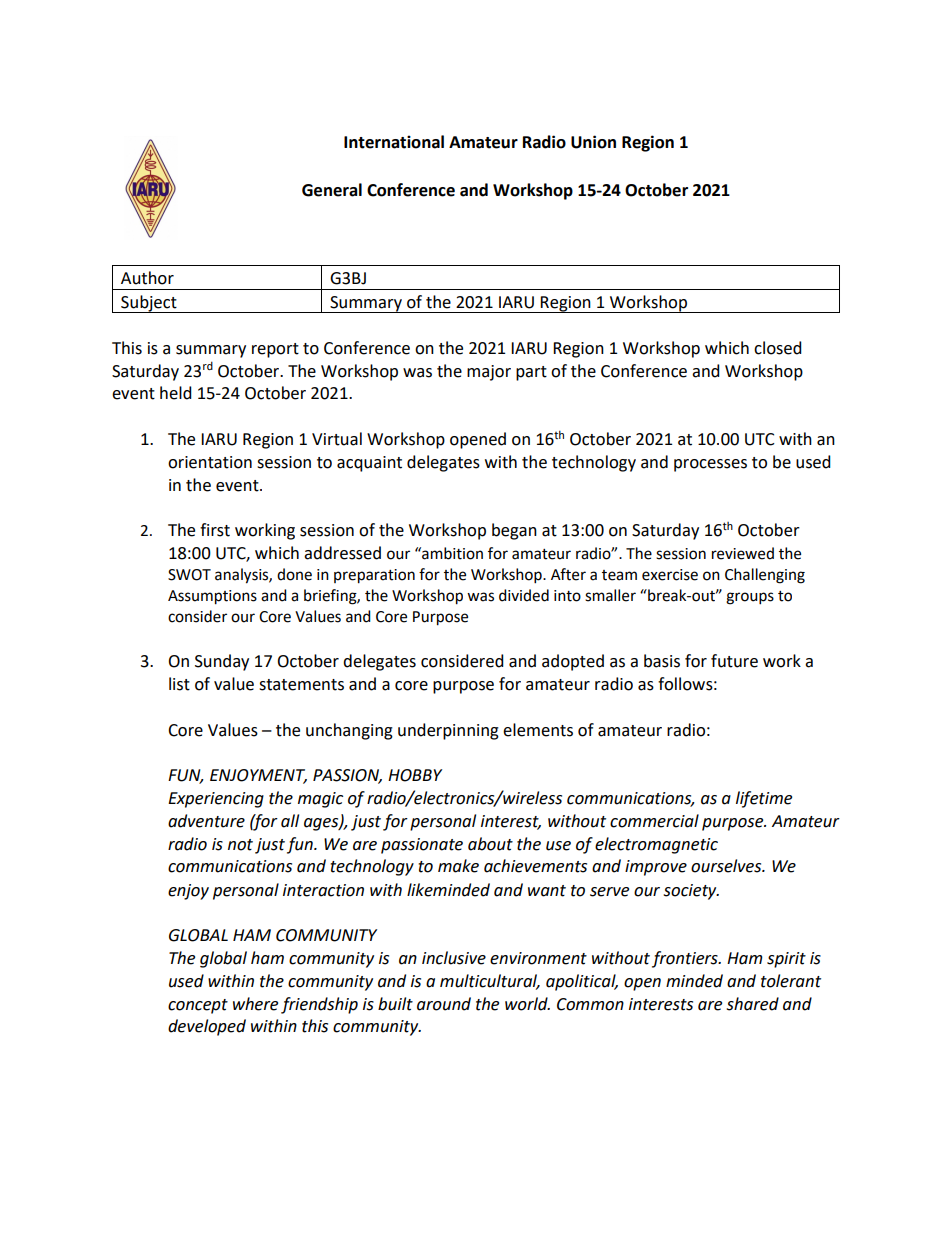  Describe the element at coordinates (394, 142) in the image. I see `International` at that location.
